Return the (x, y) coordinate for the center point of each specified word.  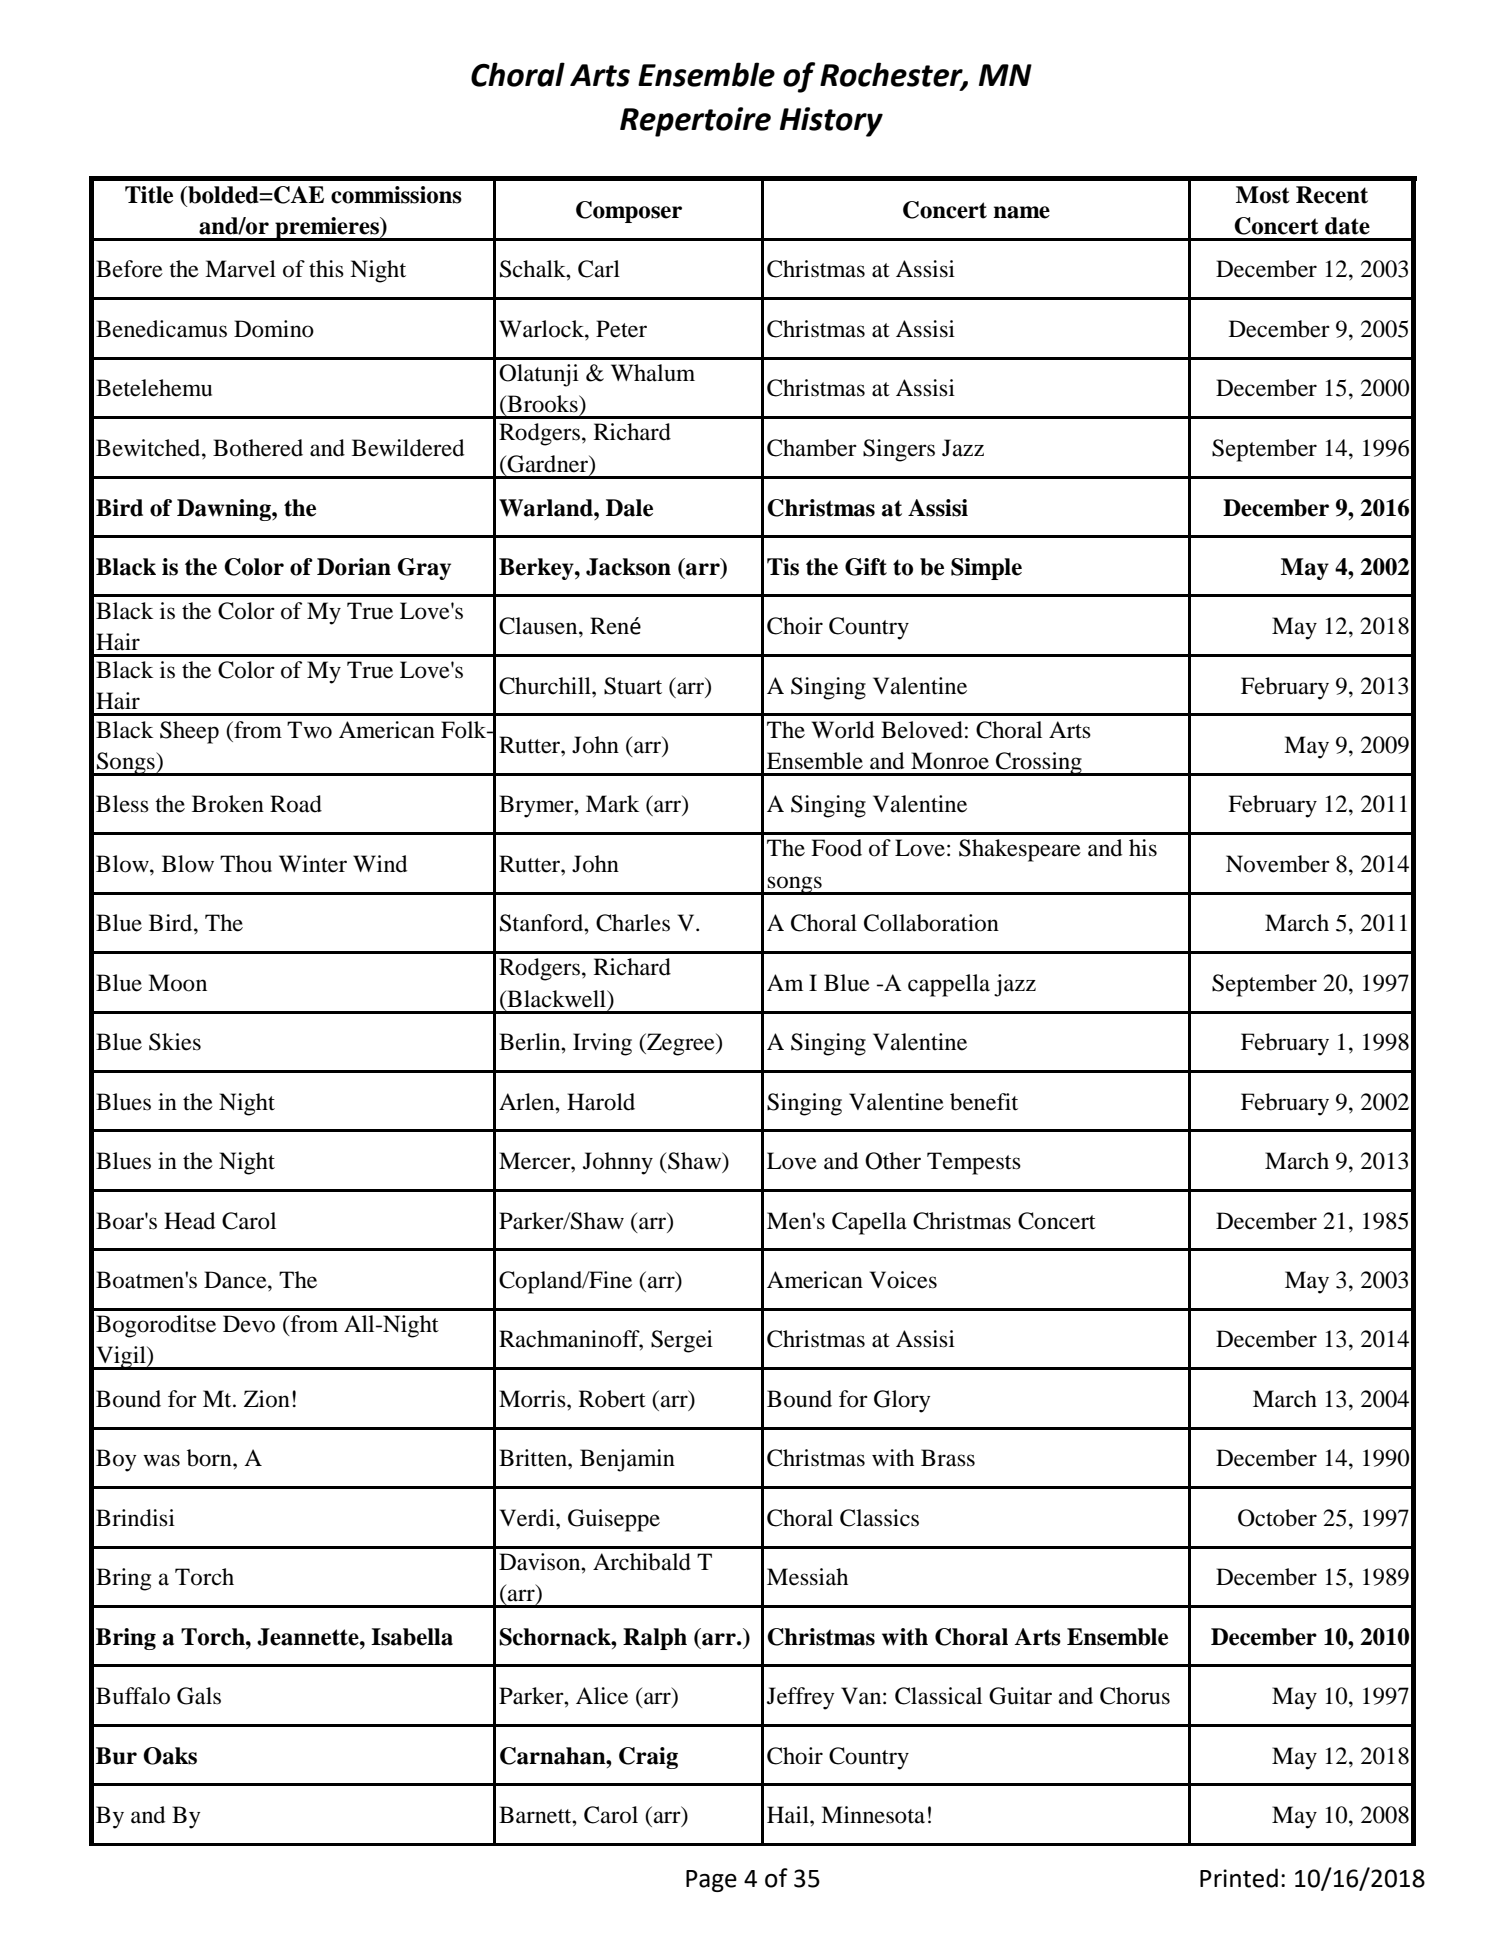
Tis (783, 567)
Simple (986, 569)
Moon (177, 983)
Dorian (354, 567)
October (1277, 1518)
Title (149, 195)
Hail (789, 1815)
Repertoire (695, 122)
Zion (267, 1399)
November (1278, 864)
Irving (602, 1044)
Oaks (170, 1756)
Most (1263, 195)
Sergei (682, 1341)
